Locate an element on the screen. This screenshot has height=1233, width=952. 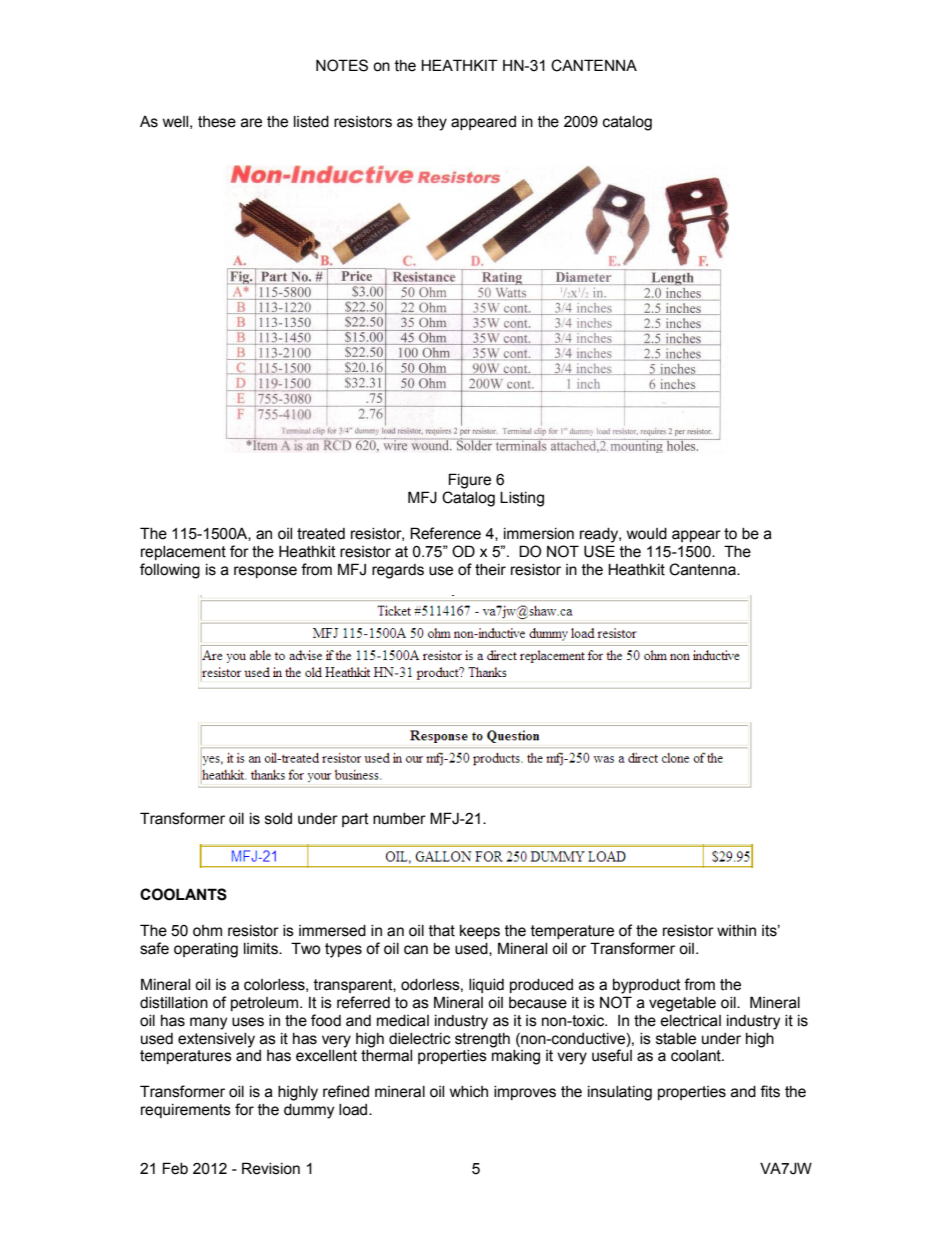
sold is located at coordinates (278, 819).
